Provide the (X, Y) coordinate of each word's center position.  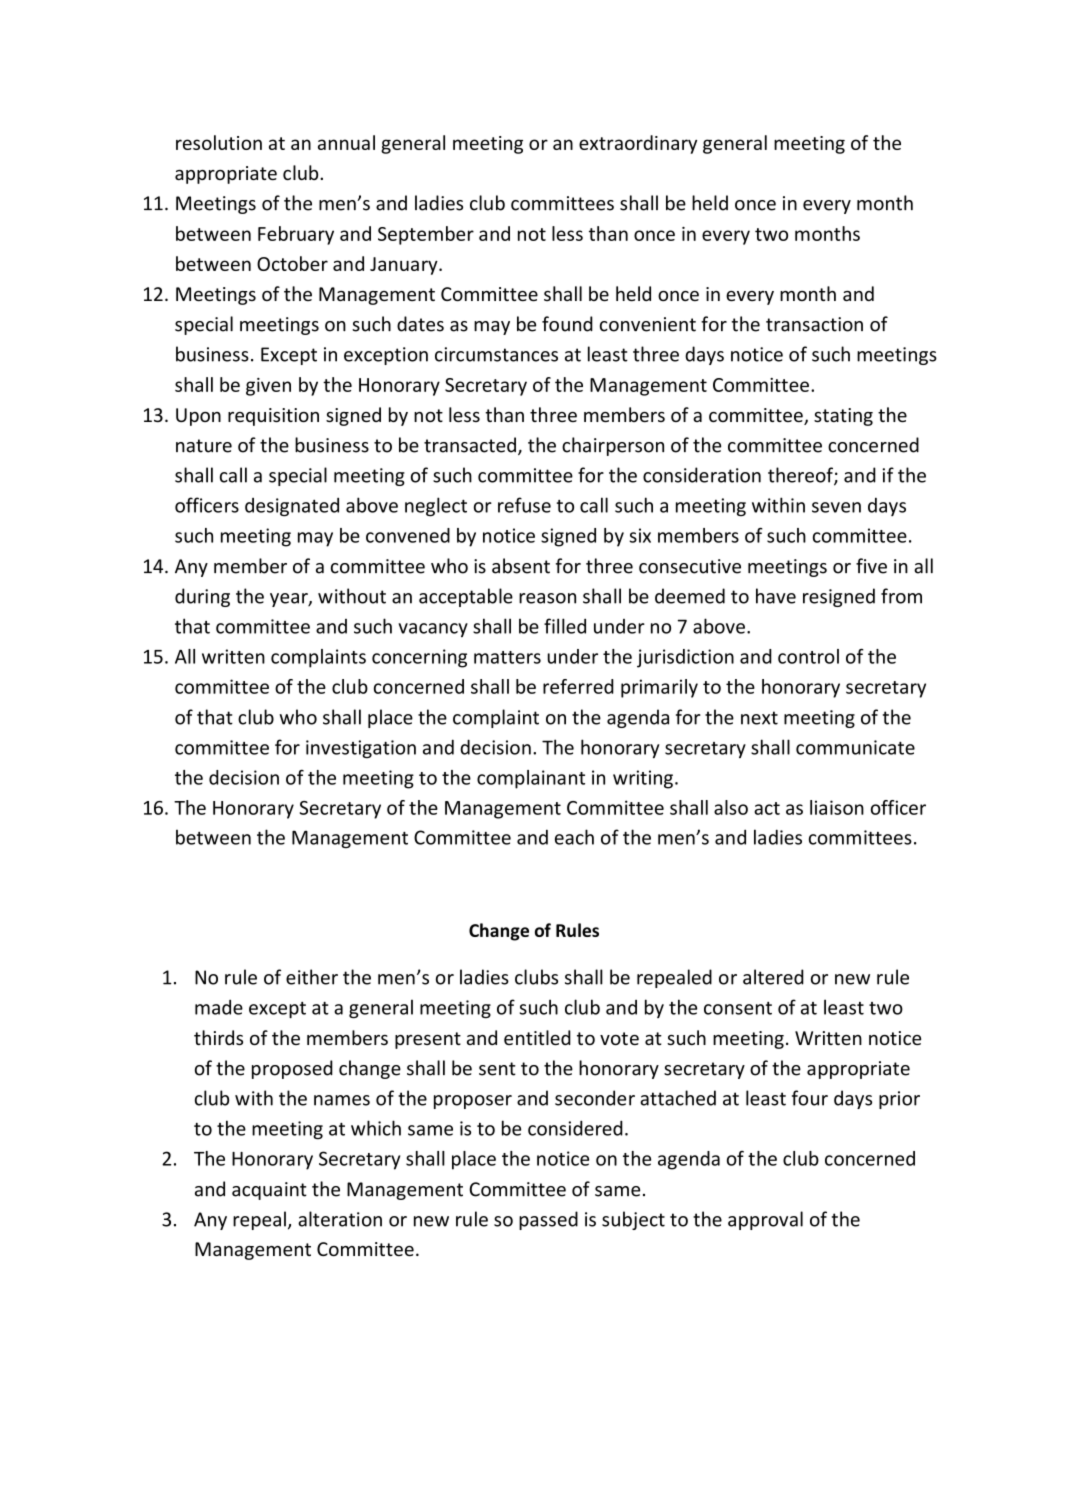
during (202, 597)
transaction (814, 324)
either (312, 977)
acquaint (269, 1191)
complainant (531, 779)
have (776, 596)
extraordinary (638, 144)
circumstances (496, 354)
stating (843, 417)
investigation (361, 749)
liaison (837, 807)
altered (773, 977)
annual (346, 142)
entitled (537, 1037)
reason (547, 598)
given (268, 387)
